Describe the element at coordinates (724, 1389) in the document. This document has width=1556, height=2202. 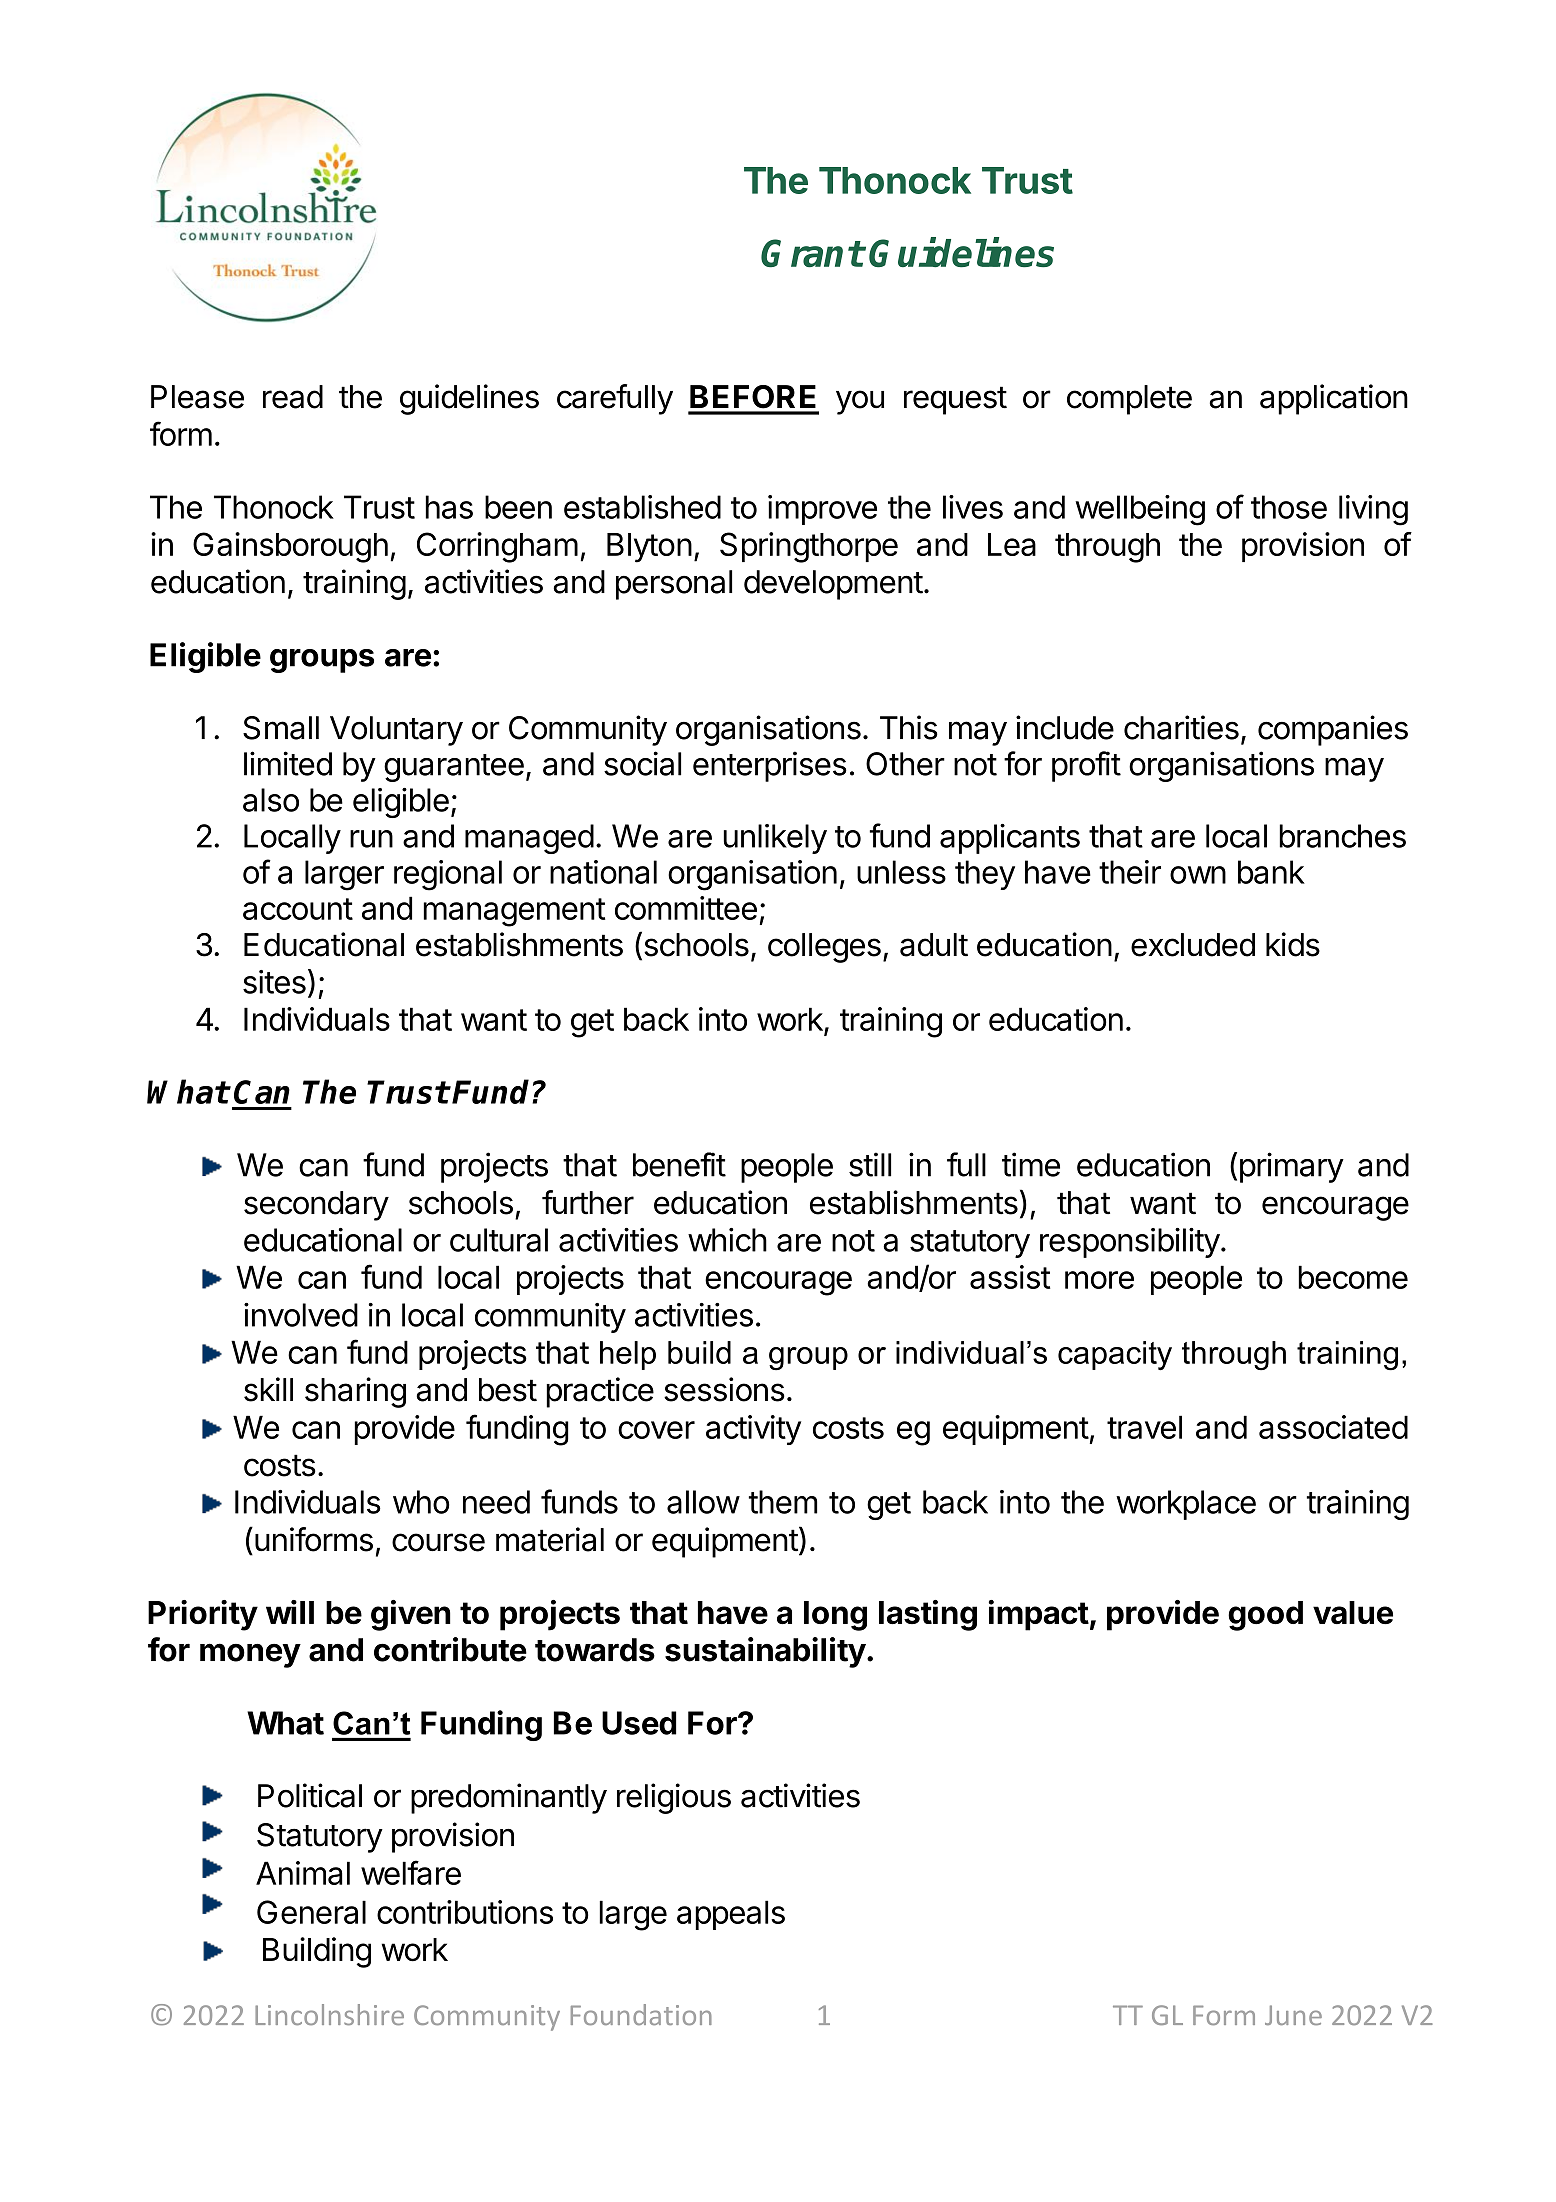
I see `sessions` at that location.
